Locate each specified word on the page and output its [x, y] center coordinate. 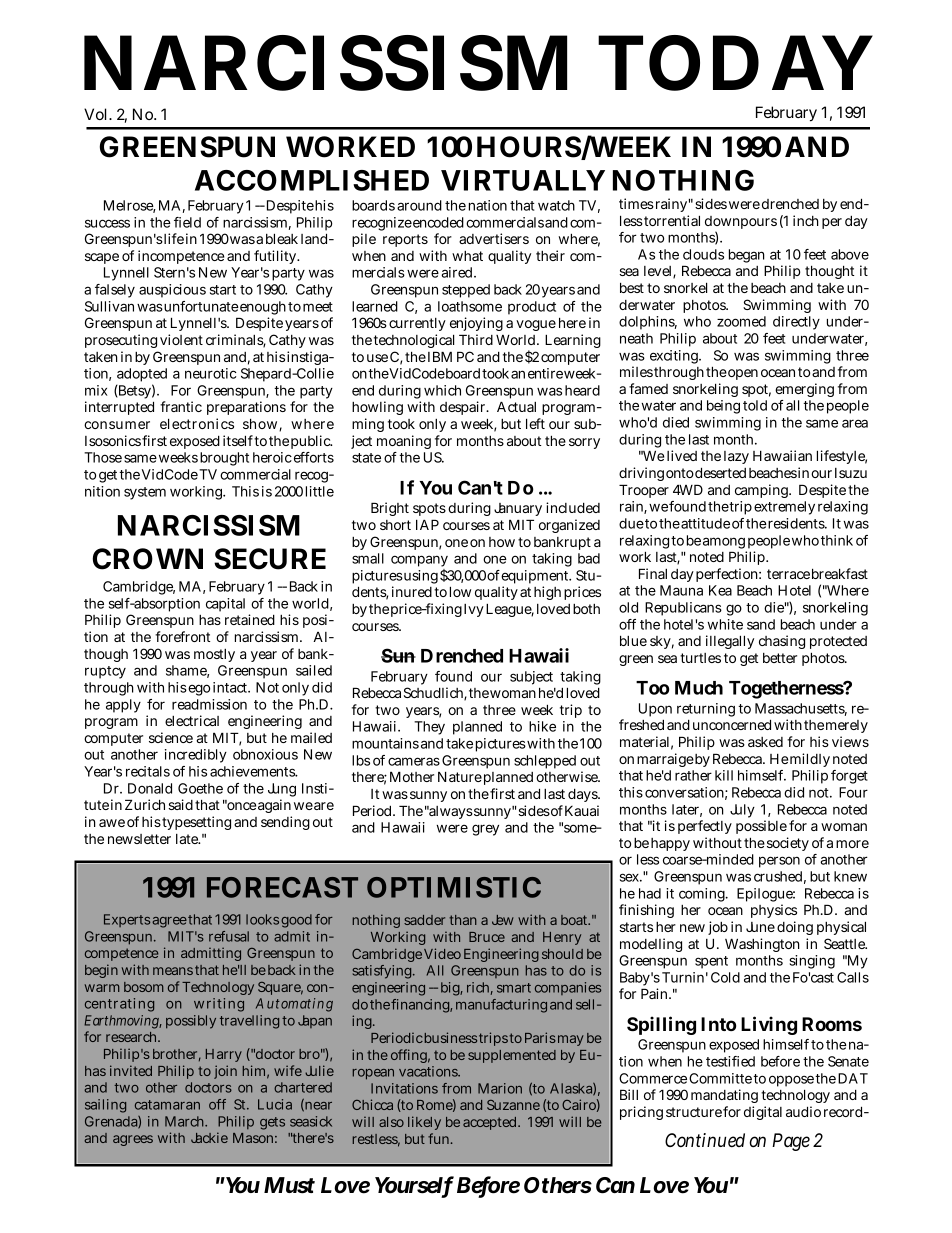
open [743, 374]
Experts [127, 920]
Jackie [209, 1137]
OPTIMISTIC [454, 887]
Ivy [474, 610]
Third [476, 339]
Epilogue [766, 896]
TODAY [735, 63]
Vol [97, 114]
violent [181, 339]
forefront [182, 636]
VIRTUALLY [523, 180]
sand [761, 624]
